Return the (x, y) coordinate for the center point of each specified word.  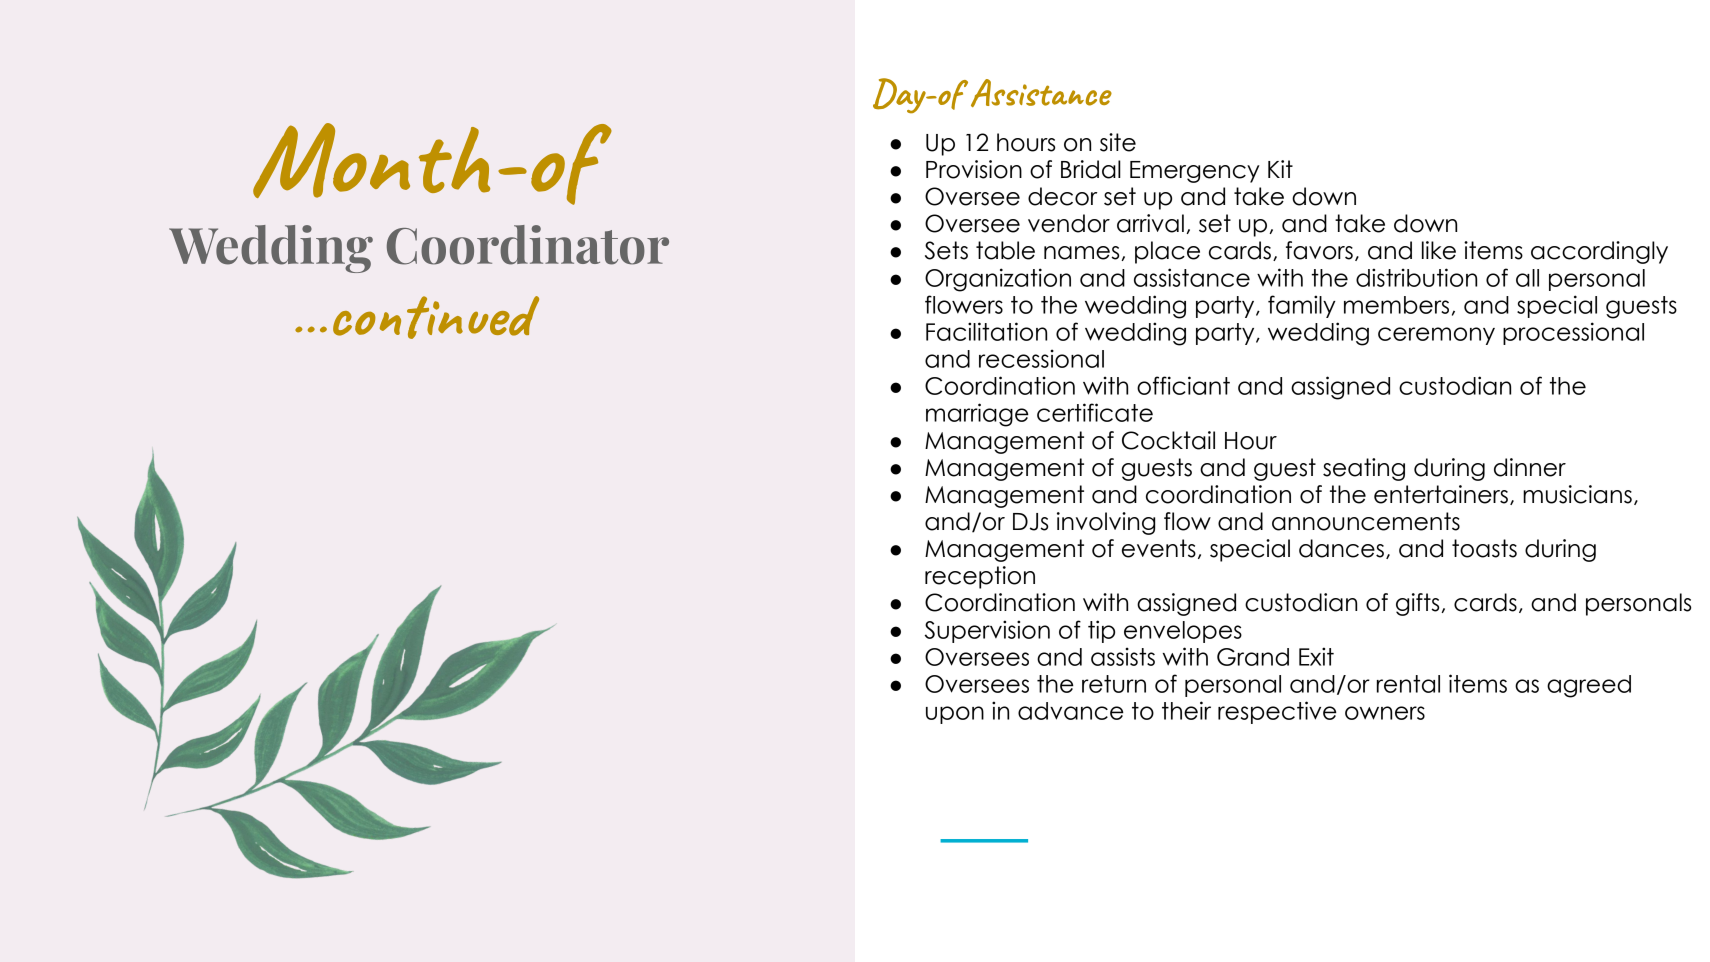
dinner (1530, 467)
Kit (1280, 169)
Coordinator (528, 245)
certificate (1095, 412)
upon (955, 715)
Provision (974, 169)
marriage (977, 415)
